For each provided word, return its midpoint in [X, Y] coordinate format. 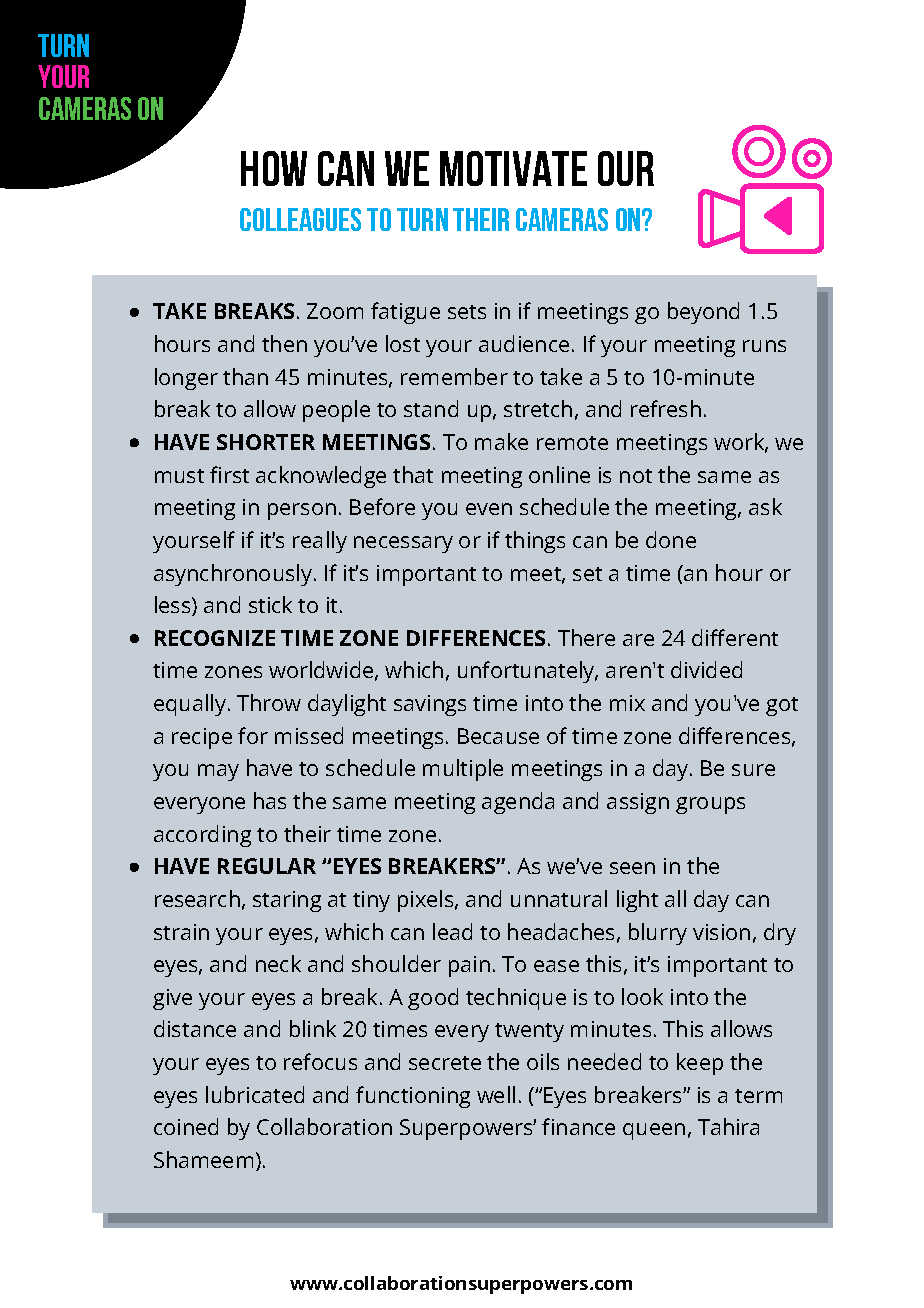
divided [706, 669]
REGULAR [267, 866]
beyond [703, 313]
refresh [666, 408]
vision [721, 932]
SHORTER [266, 442]
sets [467, 312]
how [274, 168]
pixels [427, 901]
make [501, 441]
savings [430, 705]
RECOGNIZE [215, 638]
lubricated [255, 1094]
